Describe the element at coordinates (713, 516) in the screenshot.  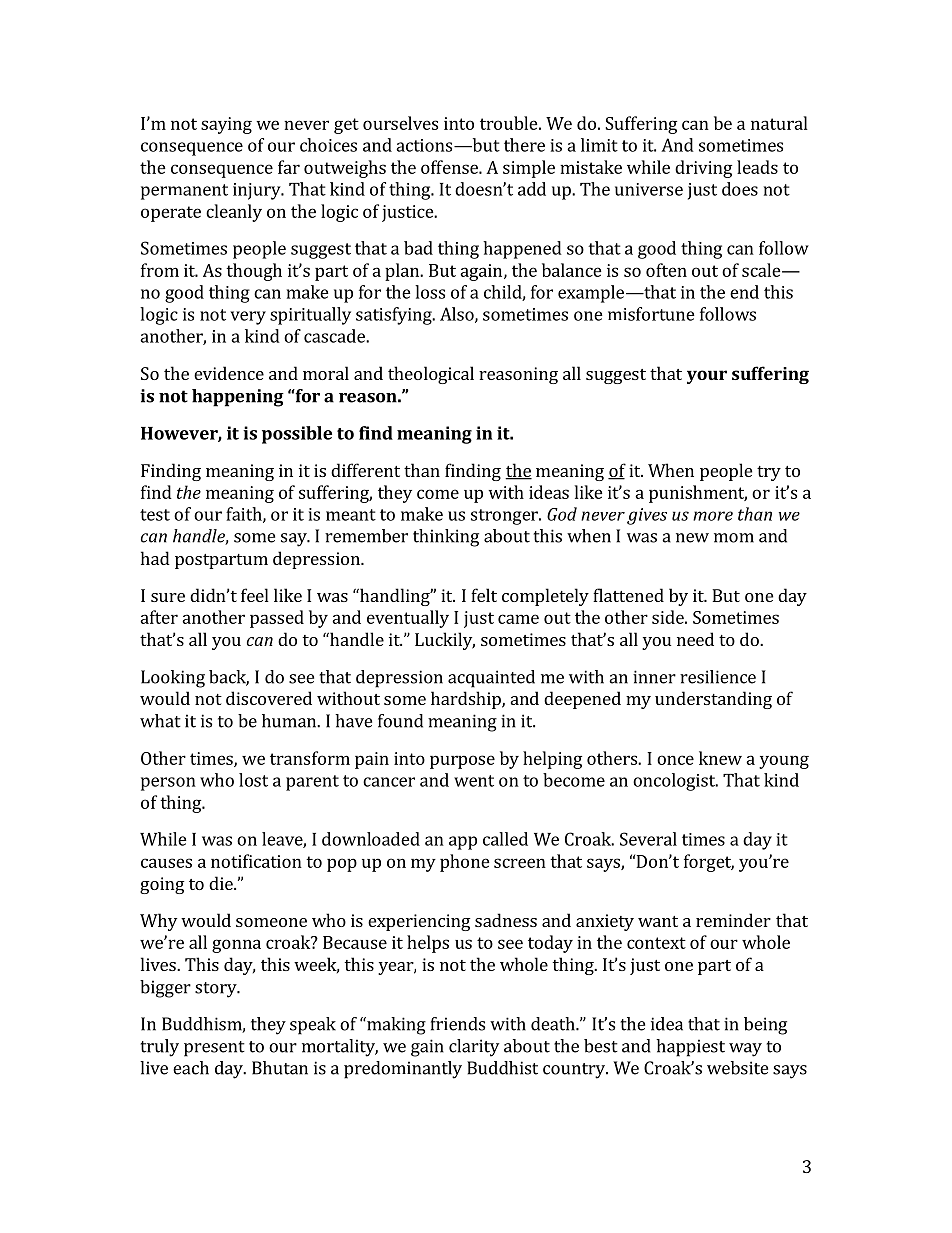
I see `more` at that location.
